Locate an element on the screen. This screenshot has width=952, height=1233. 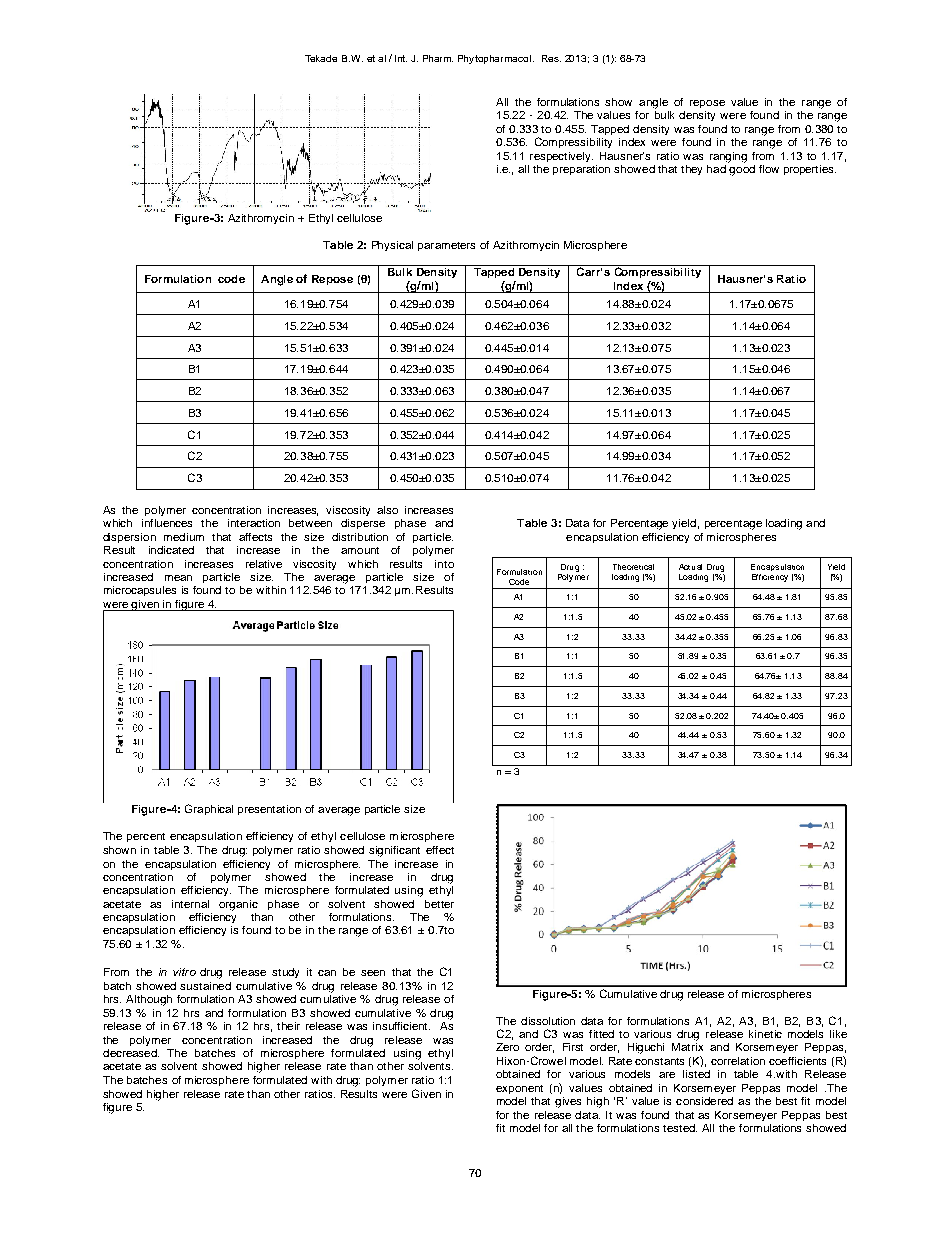
mean is located at coordinates (178, 578).
